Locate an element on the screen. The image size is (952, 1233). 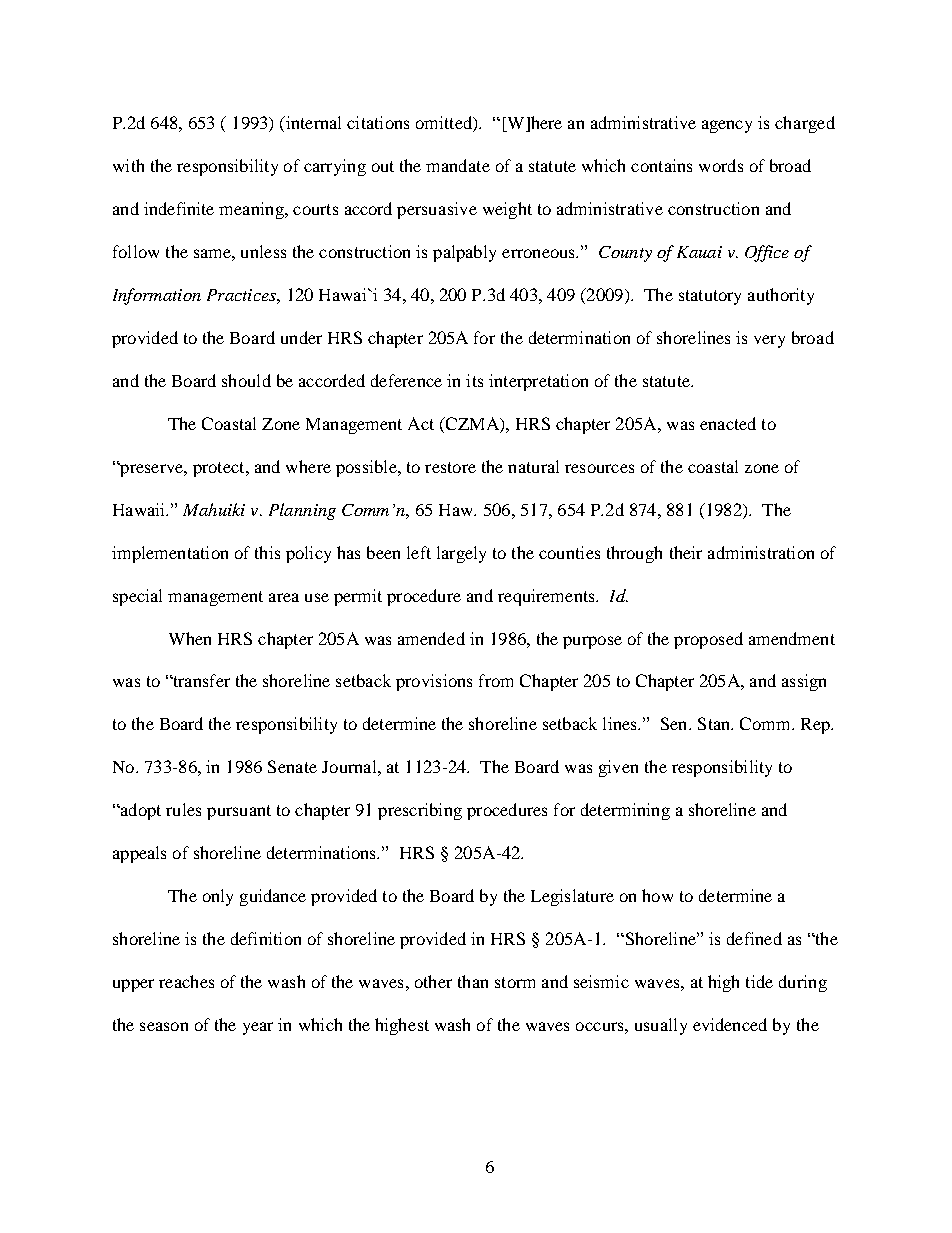
largely is located at coordinates (461, 554).
